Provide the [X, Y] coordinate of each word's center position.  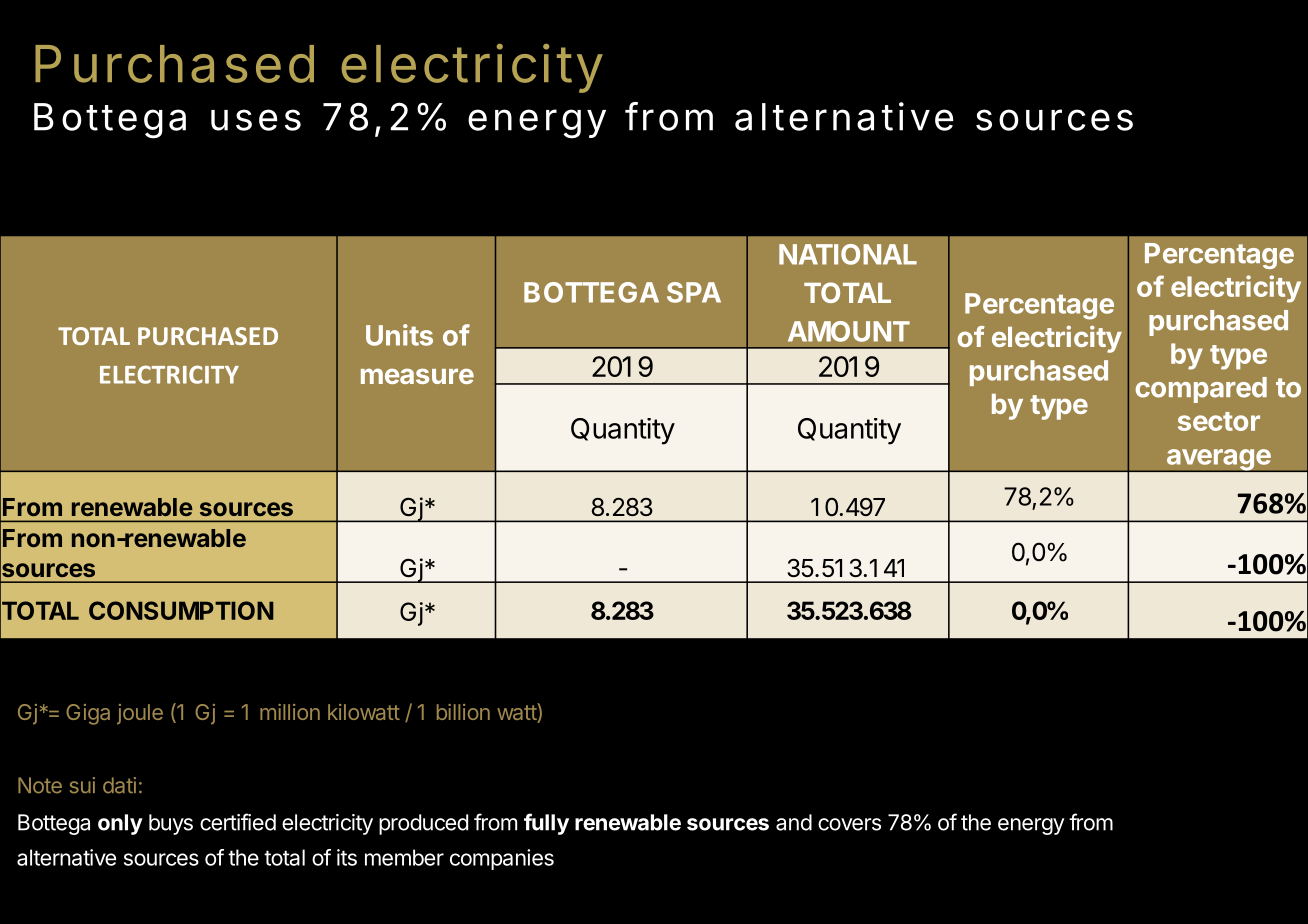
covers [849, 824]
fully [546, 824]
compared [1201, 390]
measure [417, 376]
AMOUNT [849, 331]
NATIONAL [848, 254]
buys [171, 824]
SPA [694, 292]
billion [463, 712]
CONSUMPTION [181, 610]
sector [1219, 421]
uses [256, 120]
